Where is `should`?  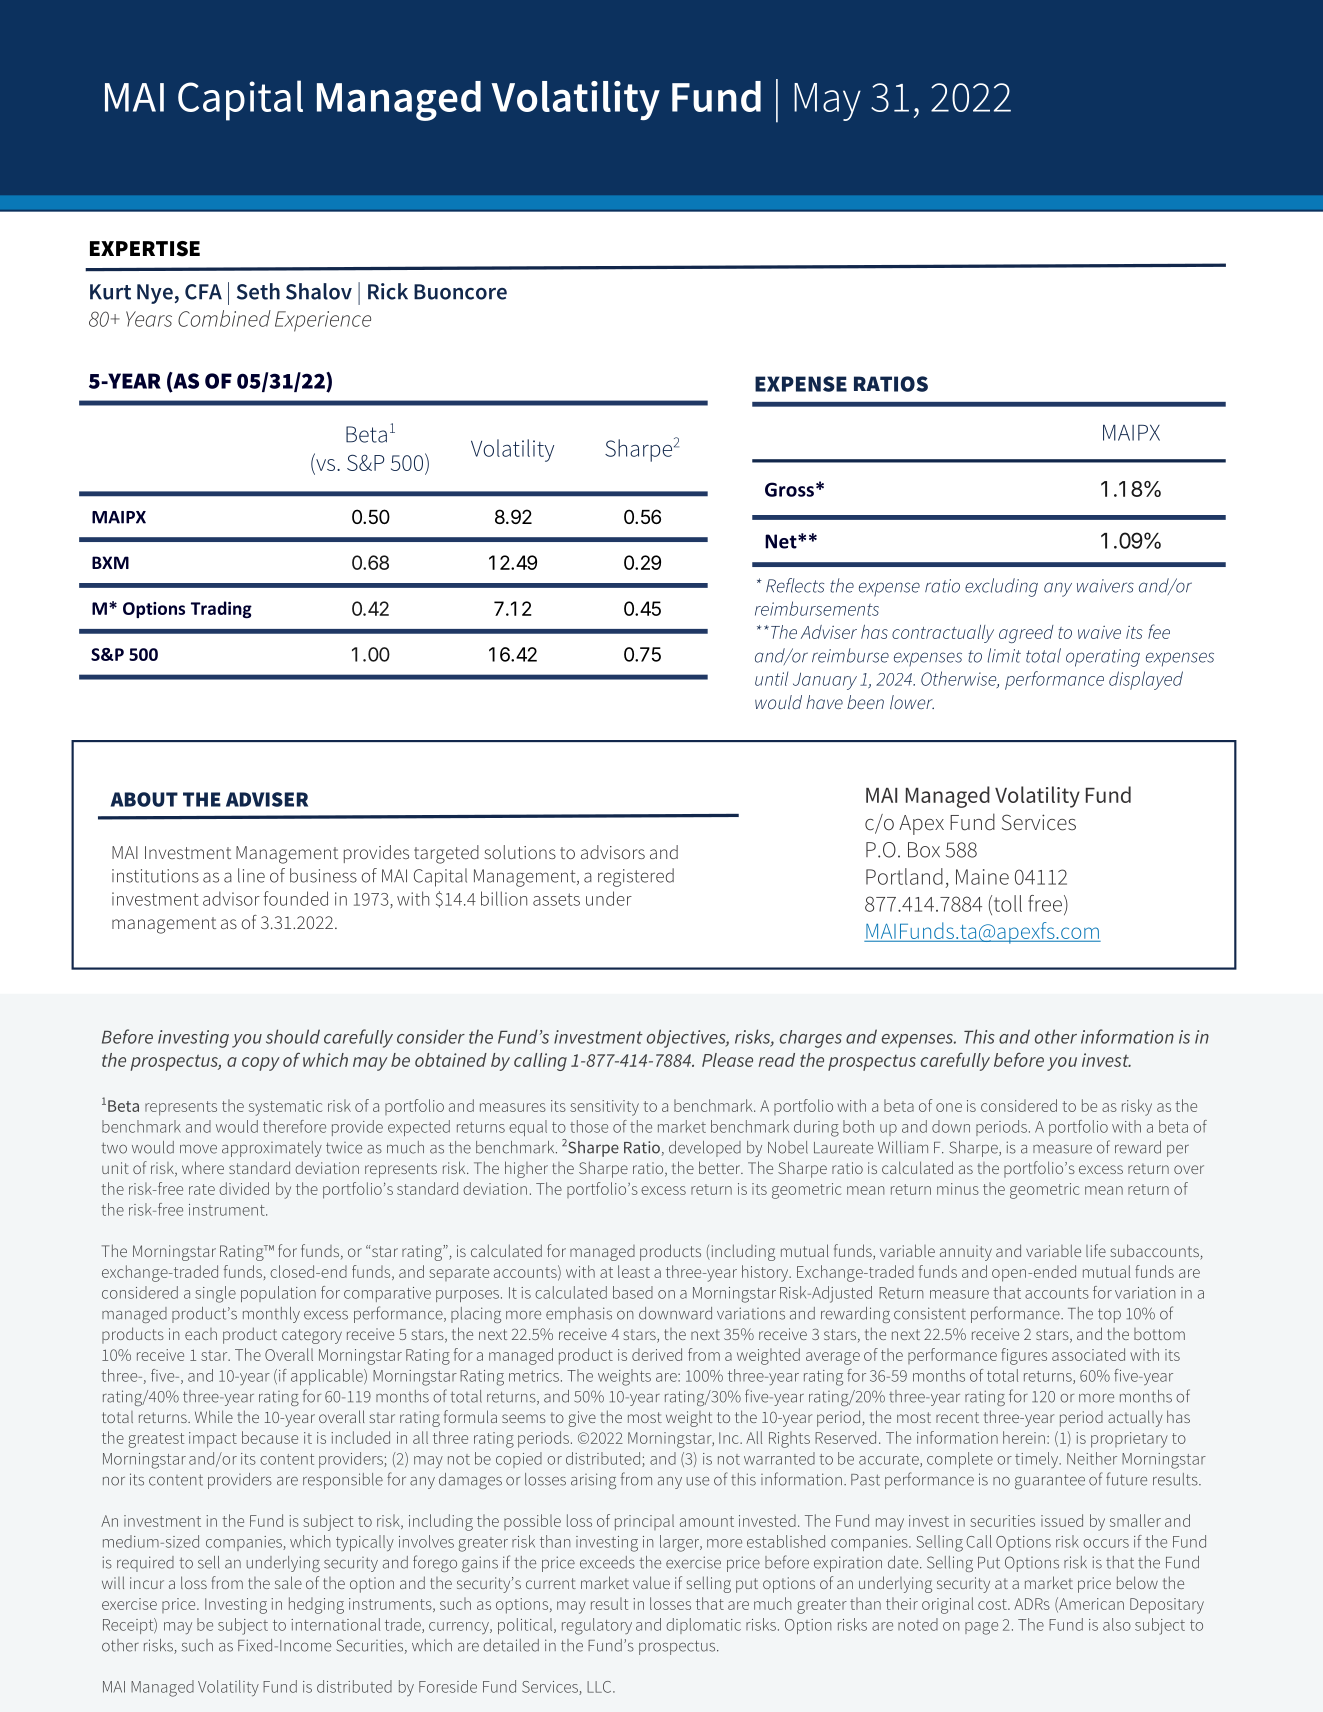 should is located at coordinates (293, 1036).
